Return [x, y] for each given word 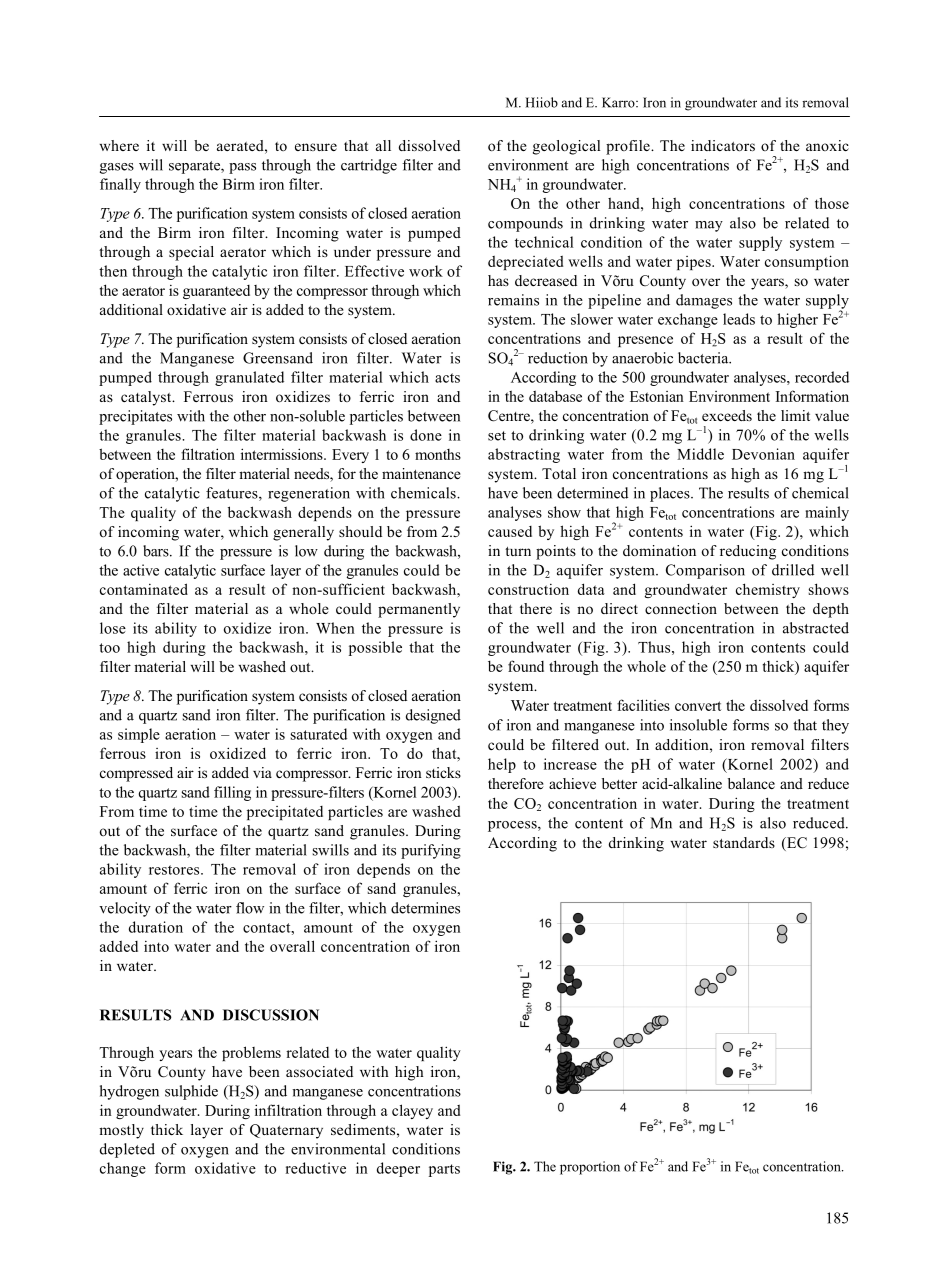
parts [444, 1170]
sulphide [191, 1092]
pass [242, 168]
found [526, 666]
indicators [723, 145]
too [109, 648]
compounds [525, 224]
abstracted [816, 628]
